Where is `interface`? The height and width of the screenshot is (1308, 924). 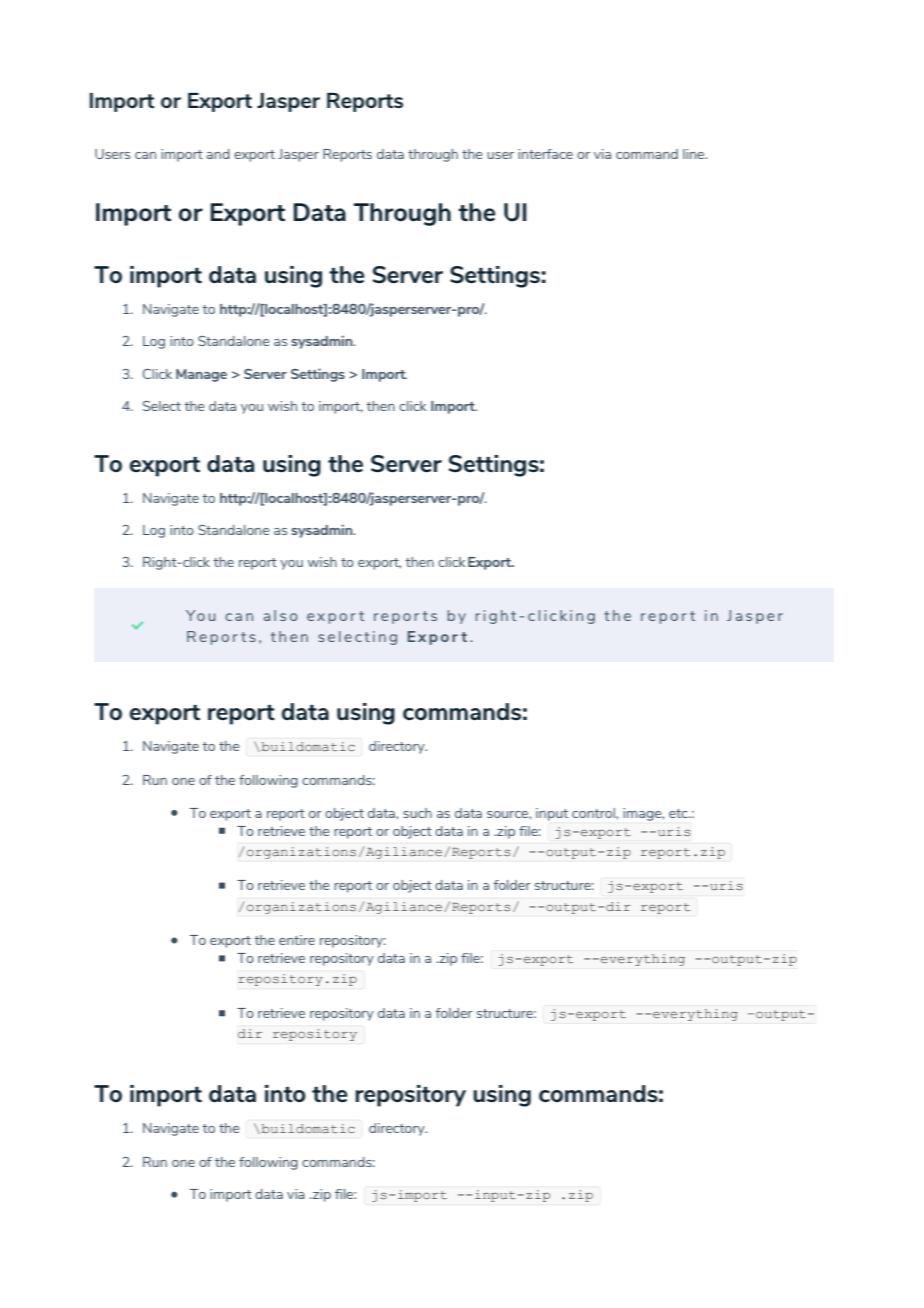
interface is located at coordinates (545, 154).
